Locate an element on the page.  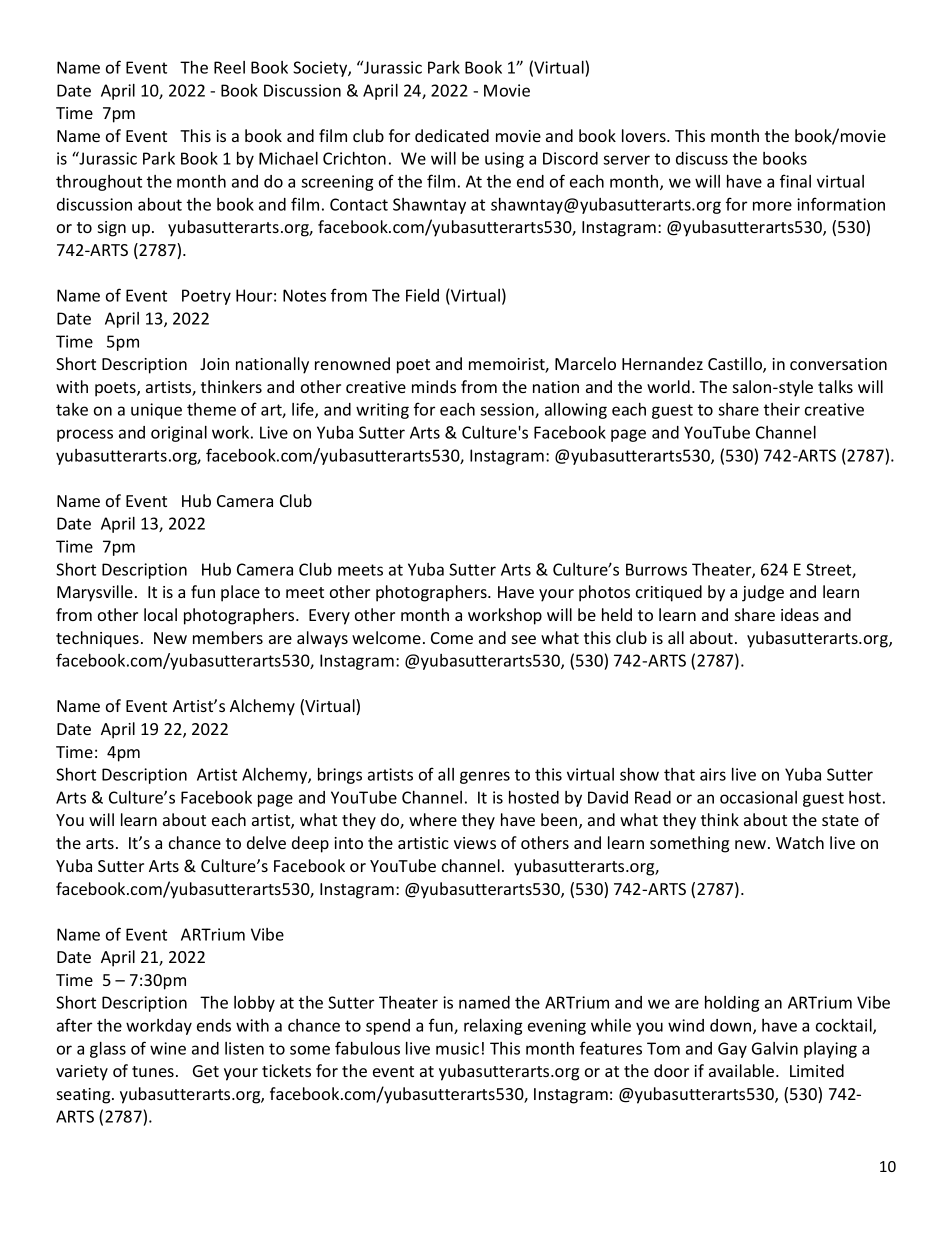
see is located at coordinates (524, 639).
